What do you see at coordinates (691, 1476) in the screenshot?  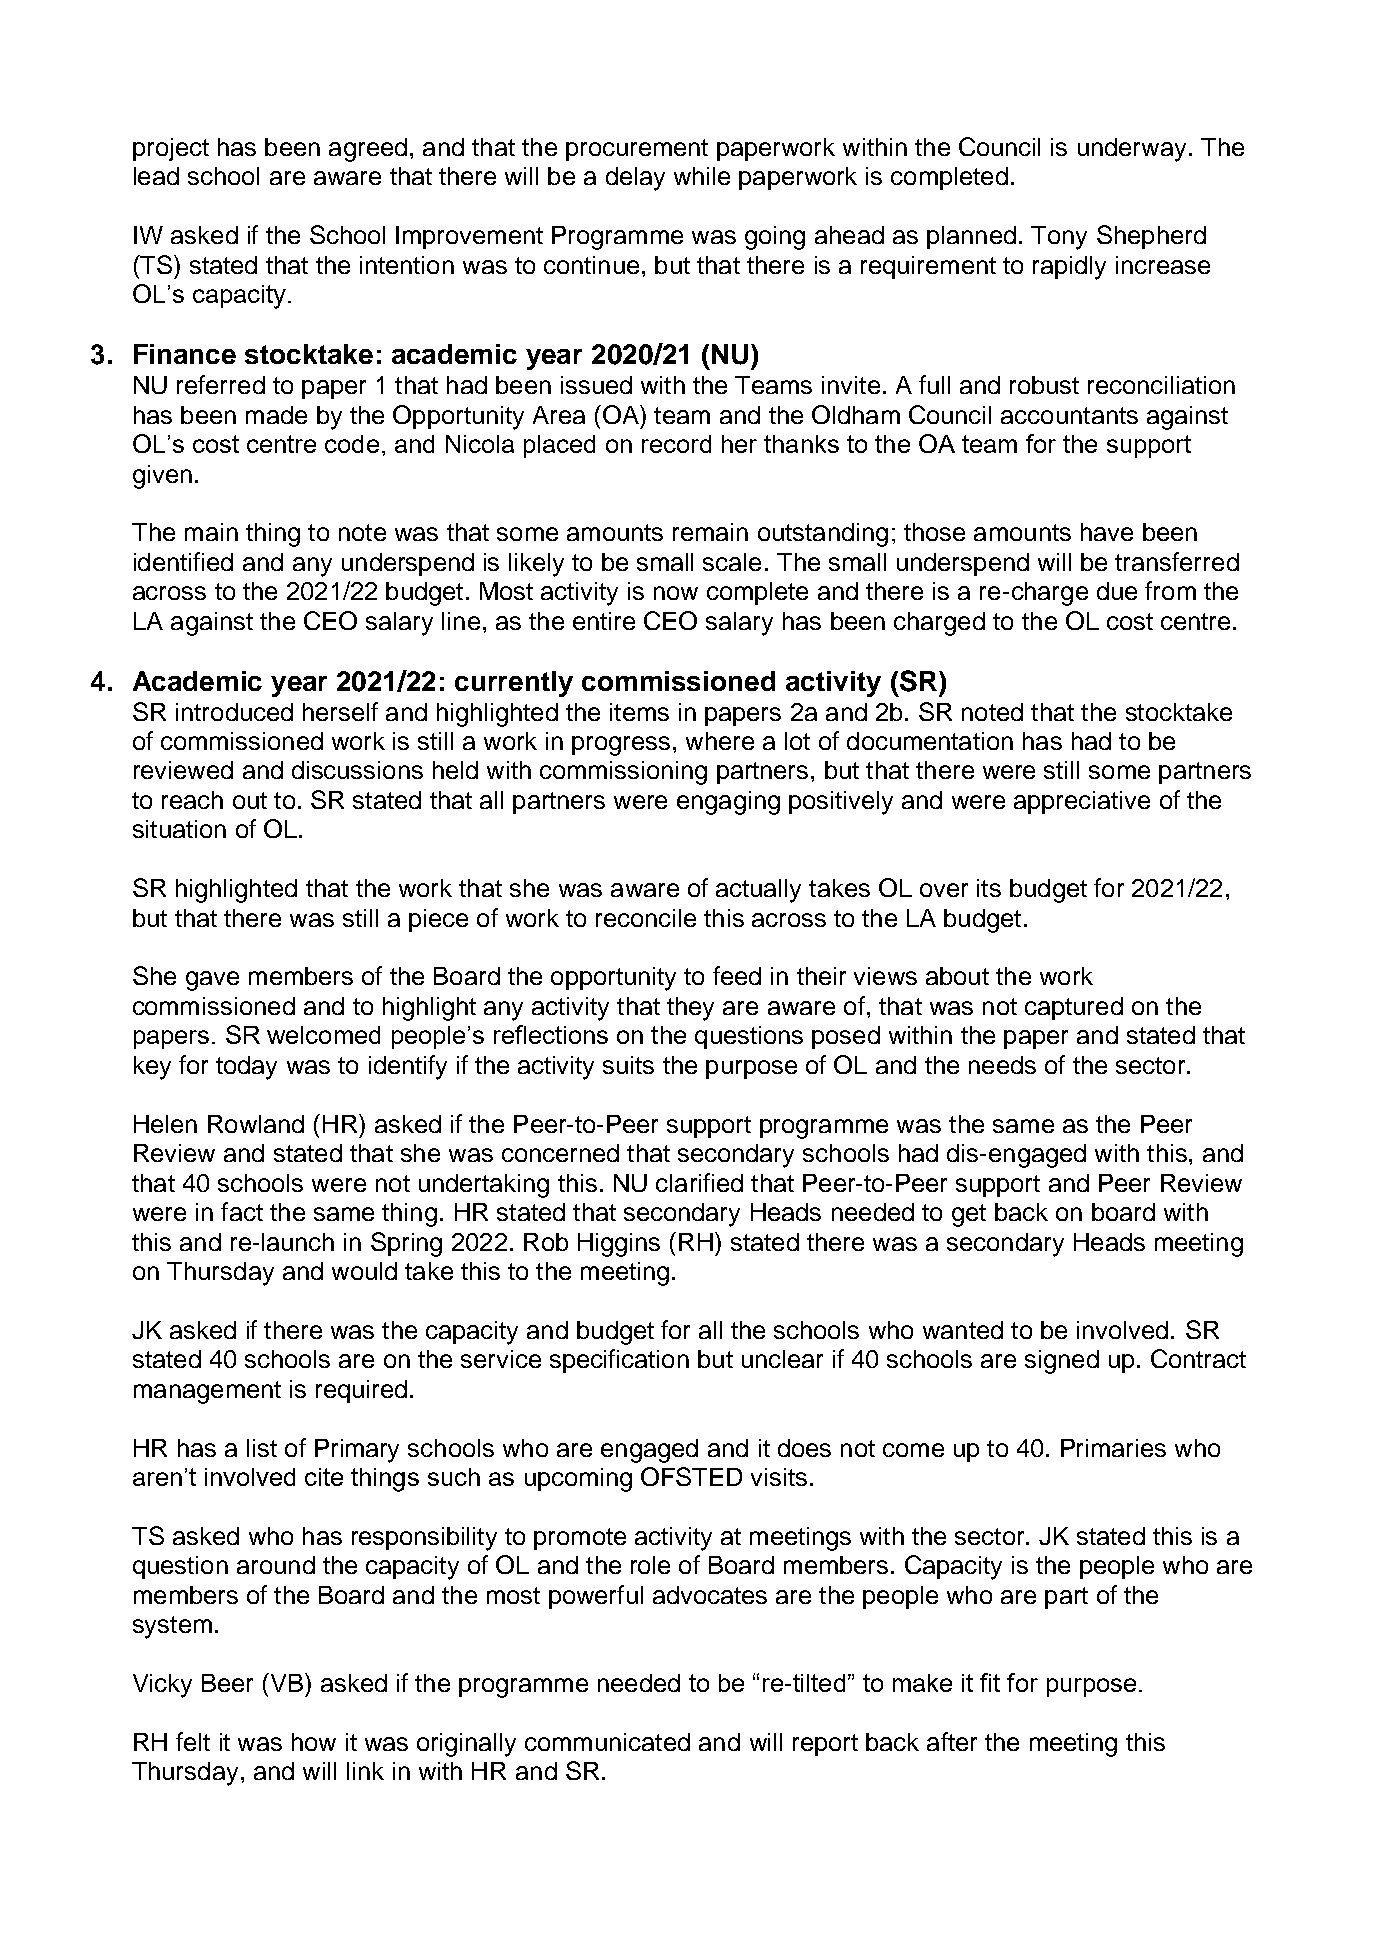 I see `OFSTED` at bounding box center [691, 1476].
